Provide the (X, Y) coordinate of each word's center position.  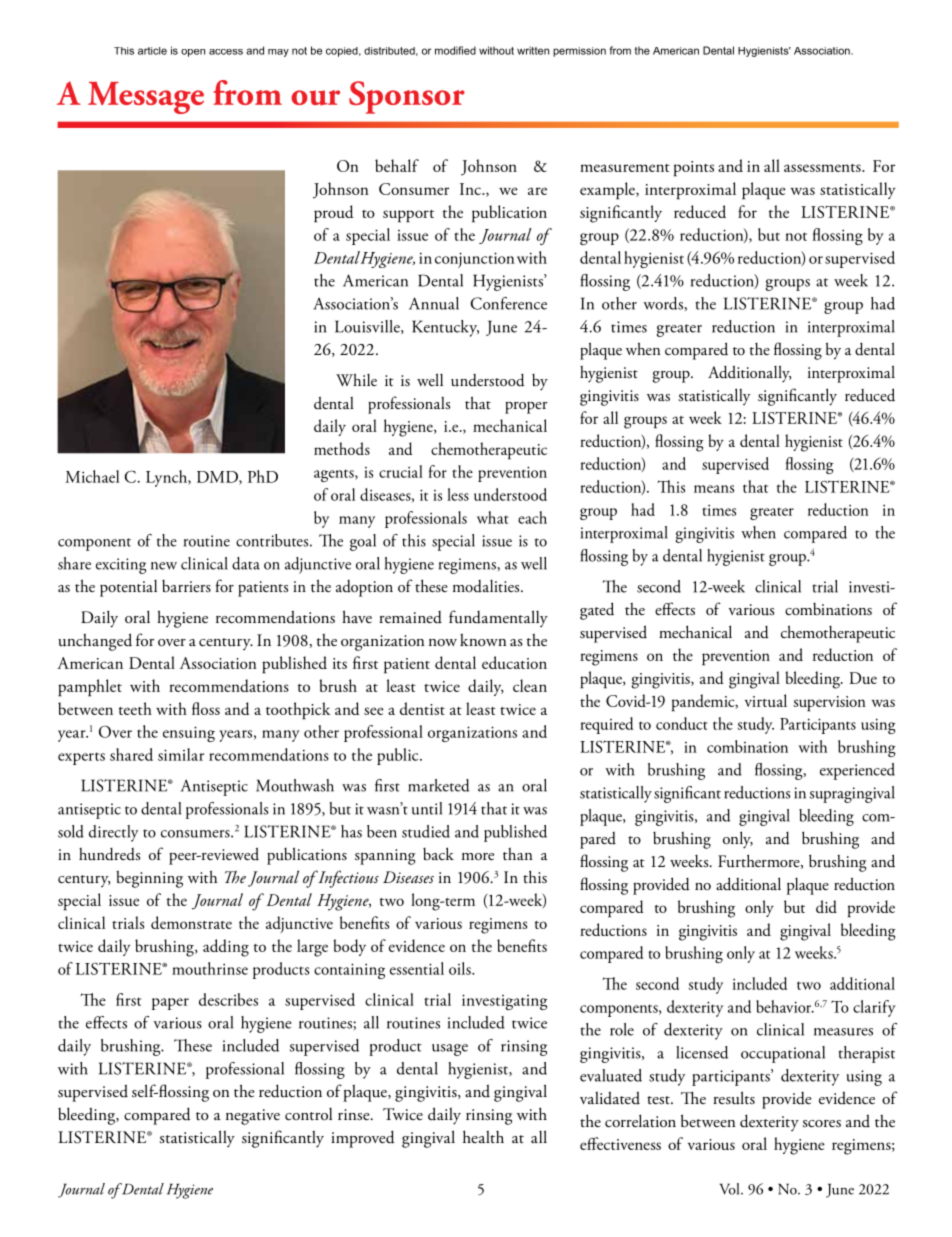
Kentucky (445, 328)
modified (455, 50)
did (826, 906)
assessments (823, 168)
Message (146, 98)
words (663, 303)
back (438, 854)
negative (253, 1117)
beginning (149, 879)
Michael (92, 476)
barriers (186, 586)
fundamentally (498, 618)
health (483, 1136)
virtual (766, 700)
